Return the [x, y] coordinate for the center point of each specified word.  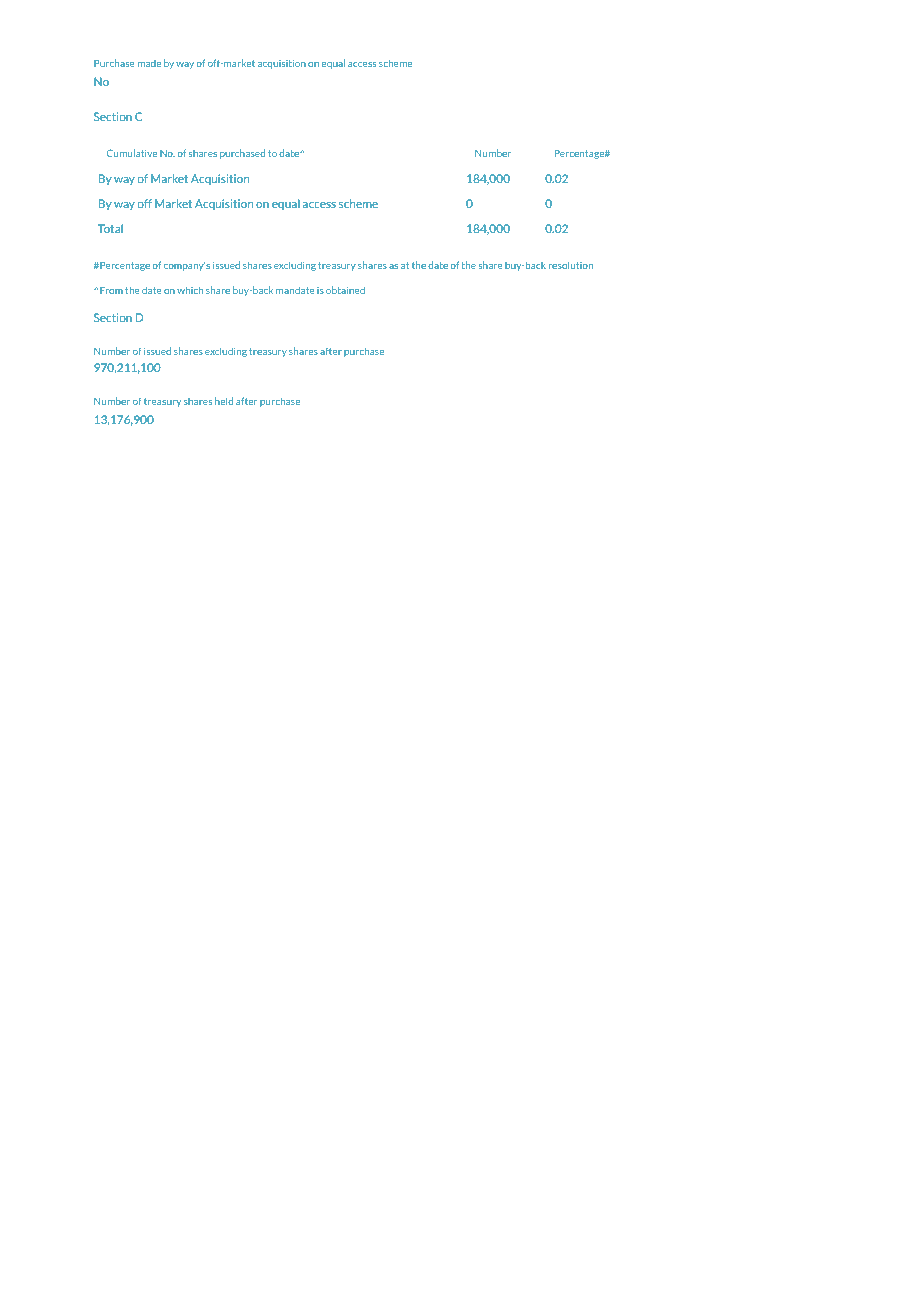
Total [110, 228]
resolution [571, 265]
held [224, 401]
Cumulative [132, 153]
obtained [345, 290]
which [190, 290]
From [111, 290]
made [149, 63]
